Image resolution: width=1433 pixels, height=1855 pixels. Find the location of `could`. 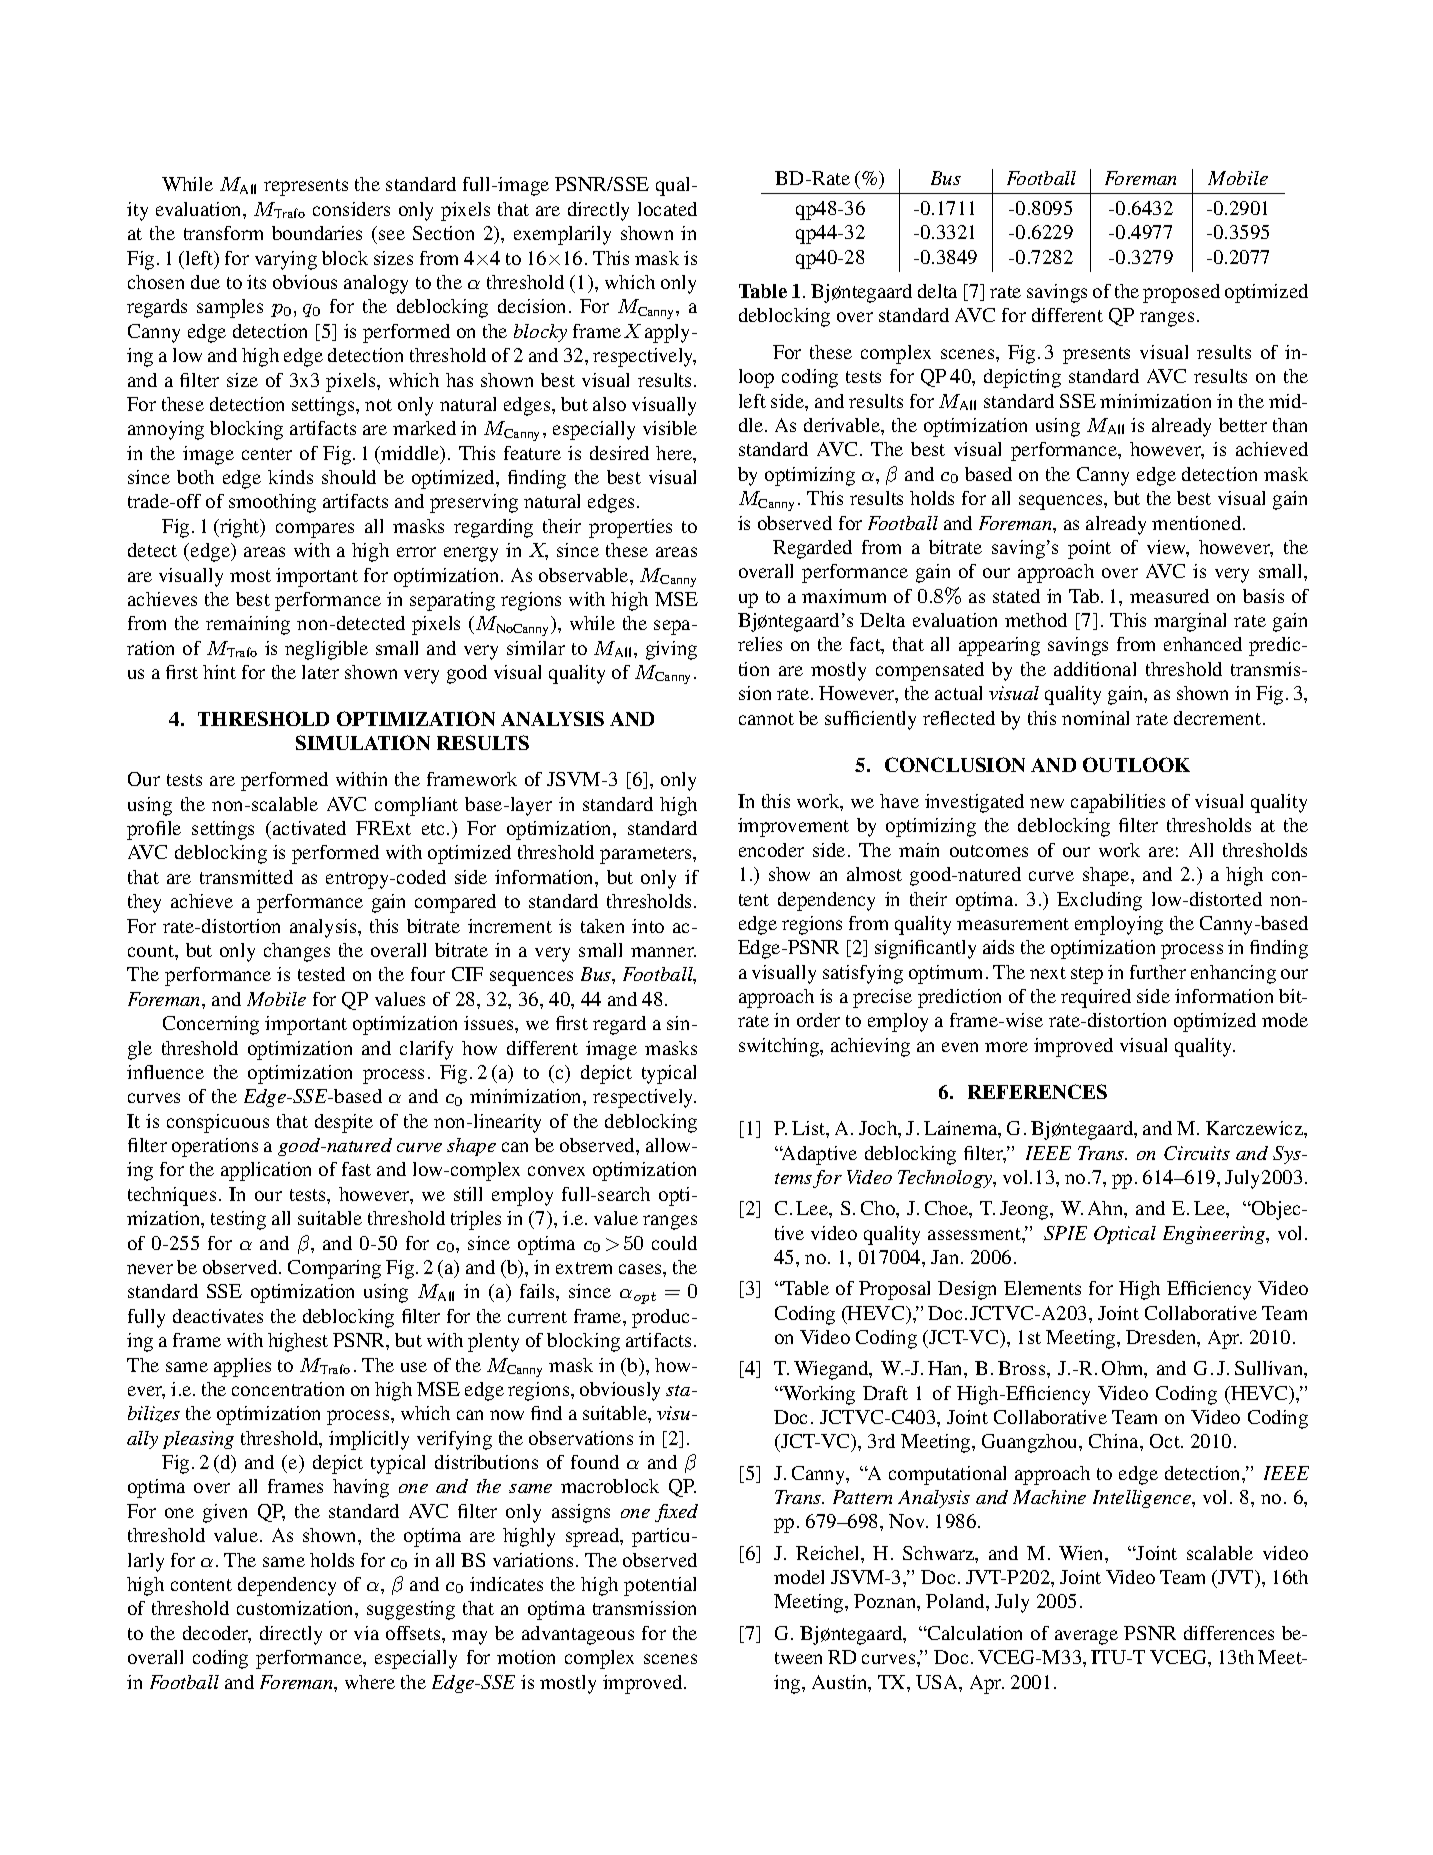

could is located at coordinates (674, 1243).
